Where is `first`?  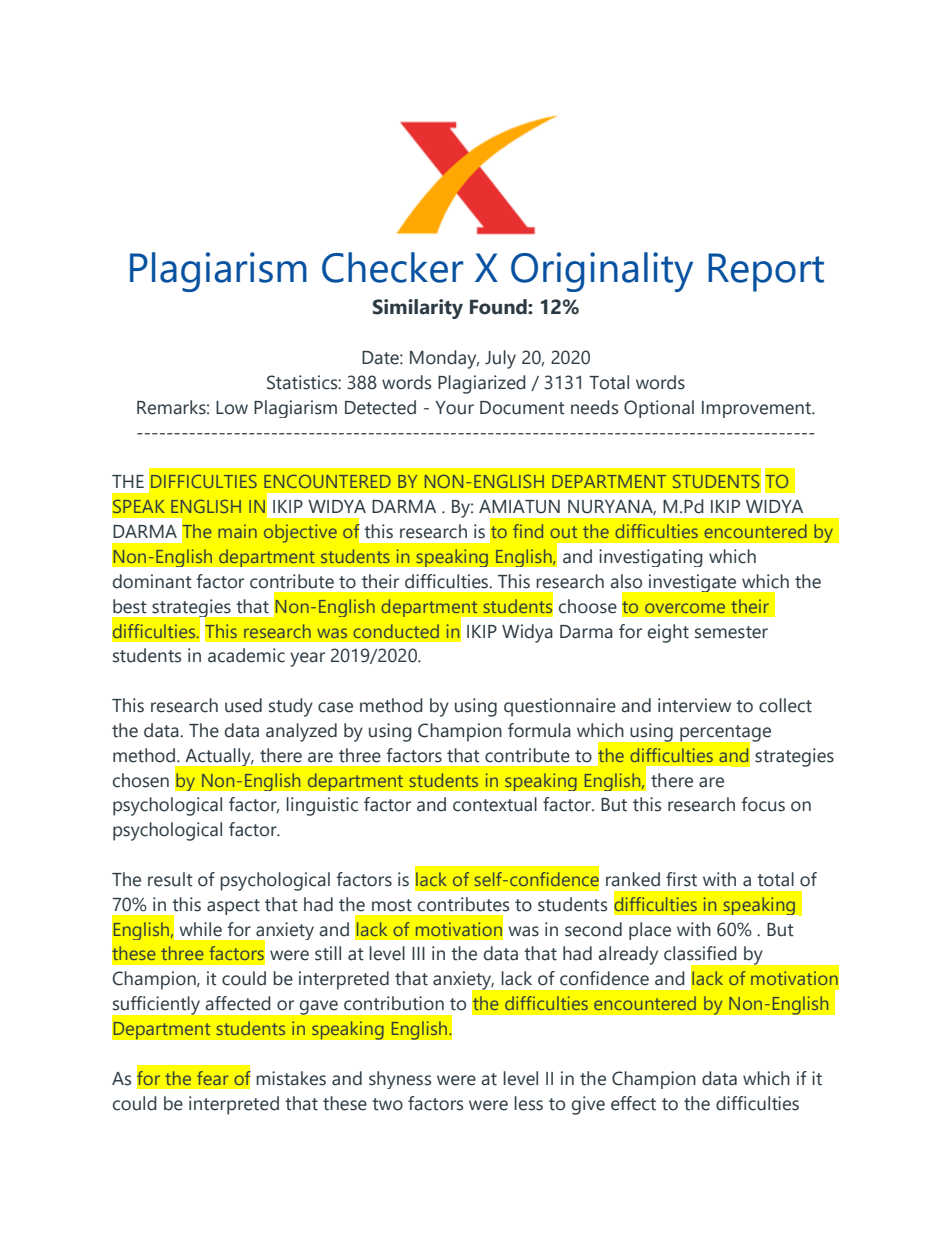
first is located at coordinates (681, 879).
